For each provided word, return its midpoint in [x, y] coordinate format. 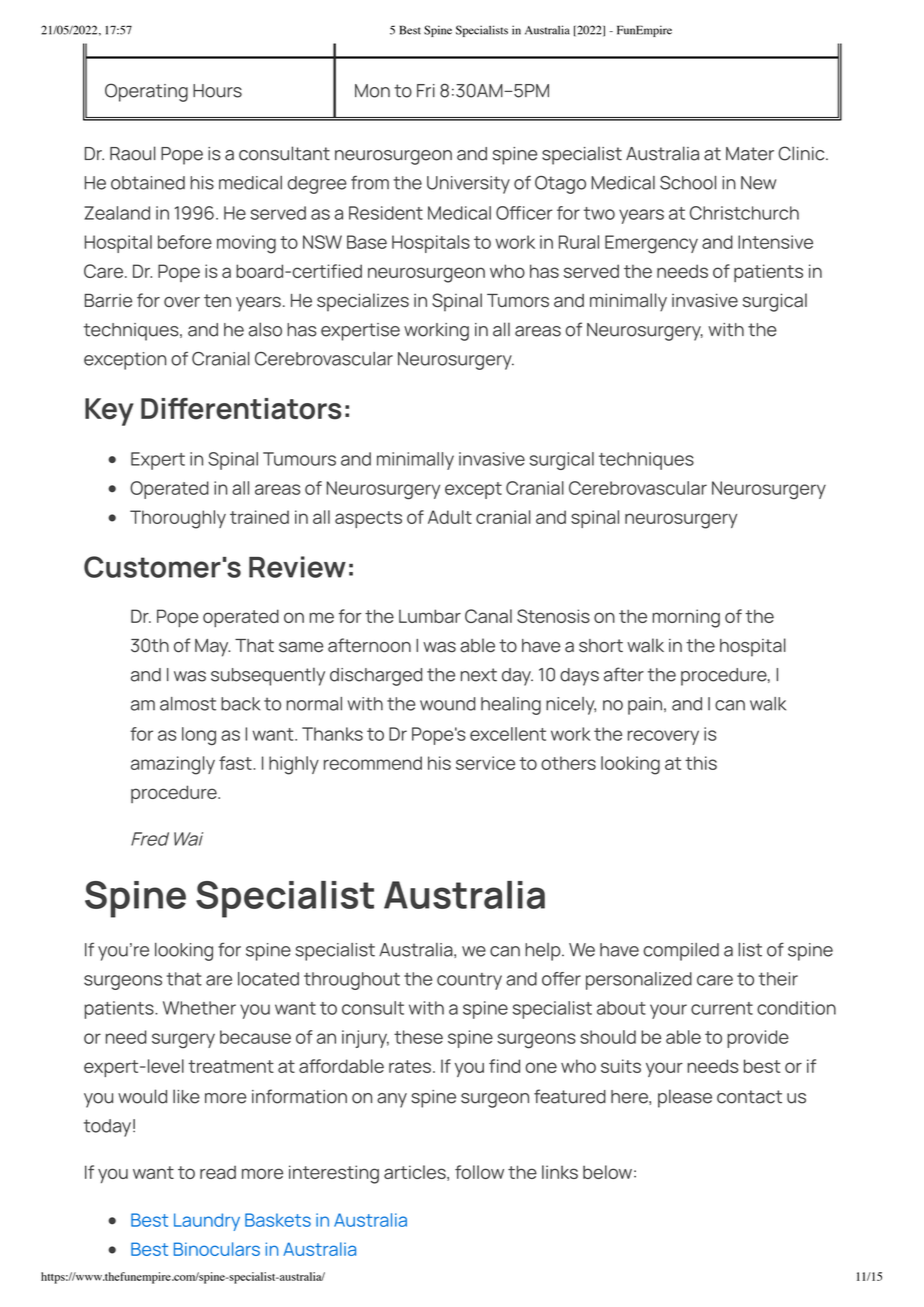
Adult [450, 517]
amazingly [173, 765]
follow [479, 1172]
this [701, 763]
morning [686, 618]
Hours [217, 91]
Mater [750, 154]
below [607, 1172]
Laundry [207, 1222]
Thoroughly [178, 519]
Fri [426, 90]
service [485, 763]
